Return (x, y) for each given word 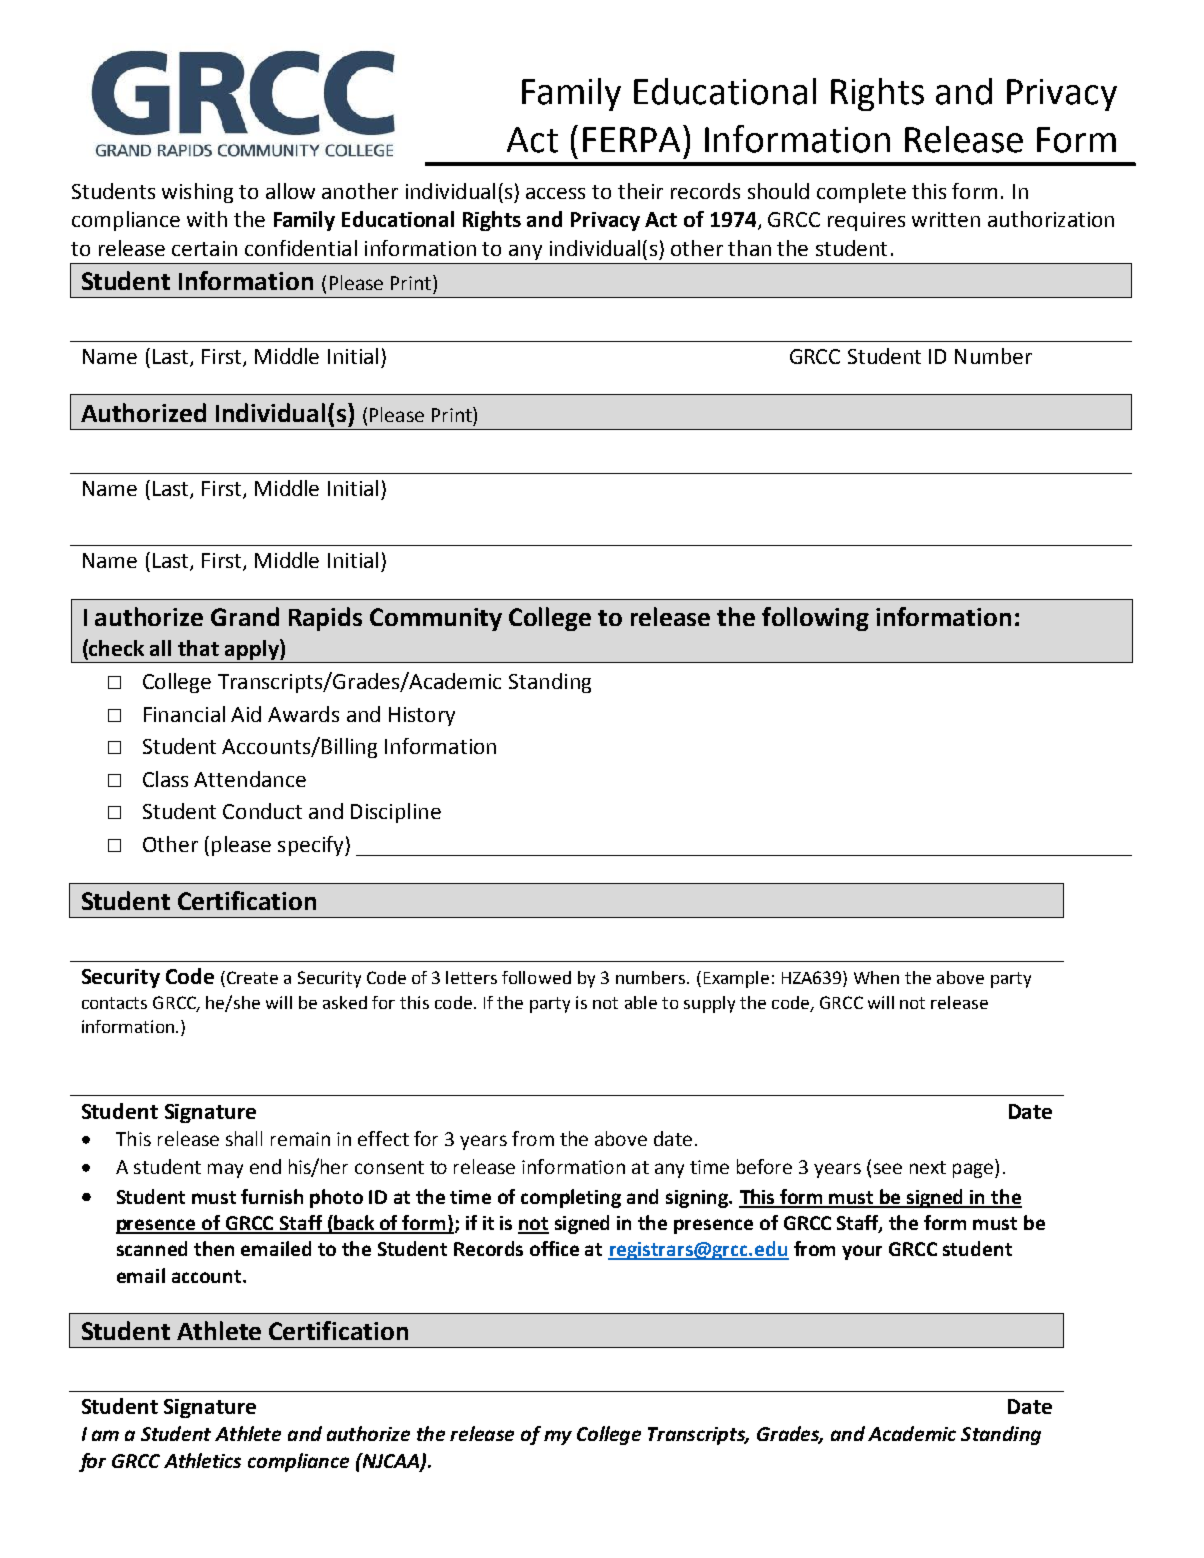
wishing (197, 193)
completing (571, 1198)
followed (536, 977)
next (928, 1167)
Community (436, 619)
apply (253, 649)
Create (252, 977)
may (225, 1170)
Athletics (202, 1460)
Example (736, 979)
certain (204, 248)
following (815, 619)
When (876, 977)
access (555, 193)
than (749, 248)
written (946, 219)
